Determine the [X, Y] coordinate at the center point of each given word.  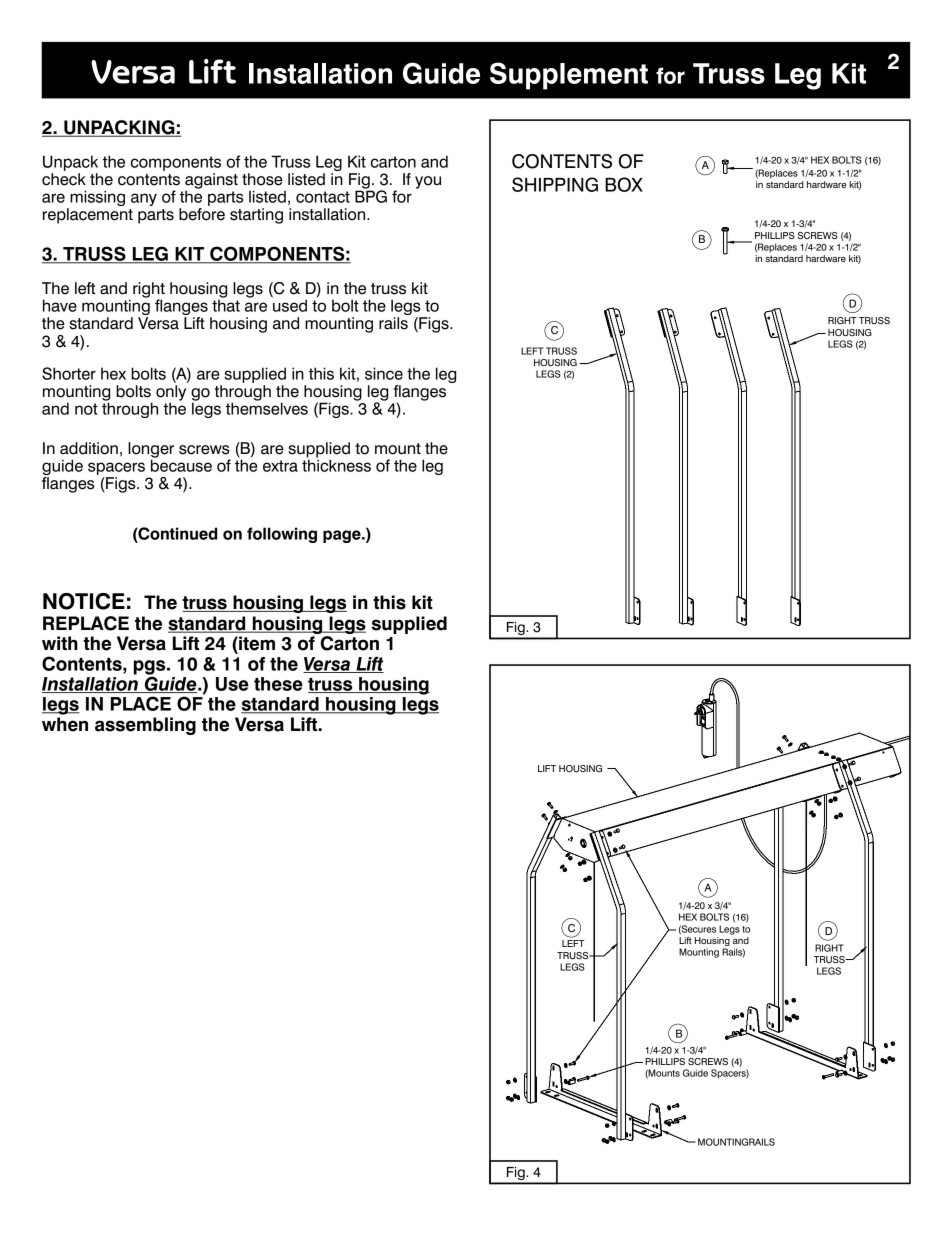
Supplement [569, 76]
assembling [145, 726]
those [262, 179]
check [64, 179]
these [278, 684]
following [282, 535]
